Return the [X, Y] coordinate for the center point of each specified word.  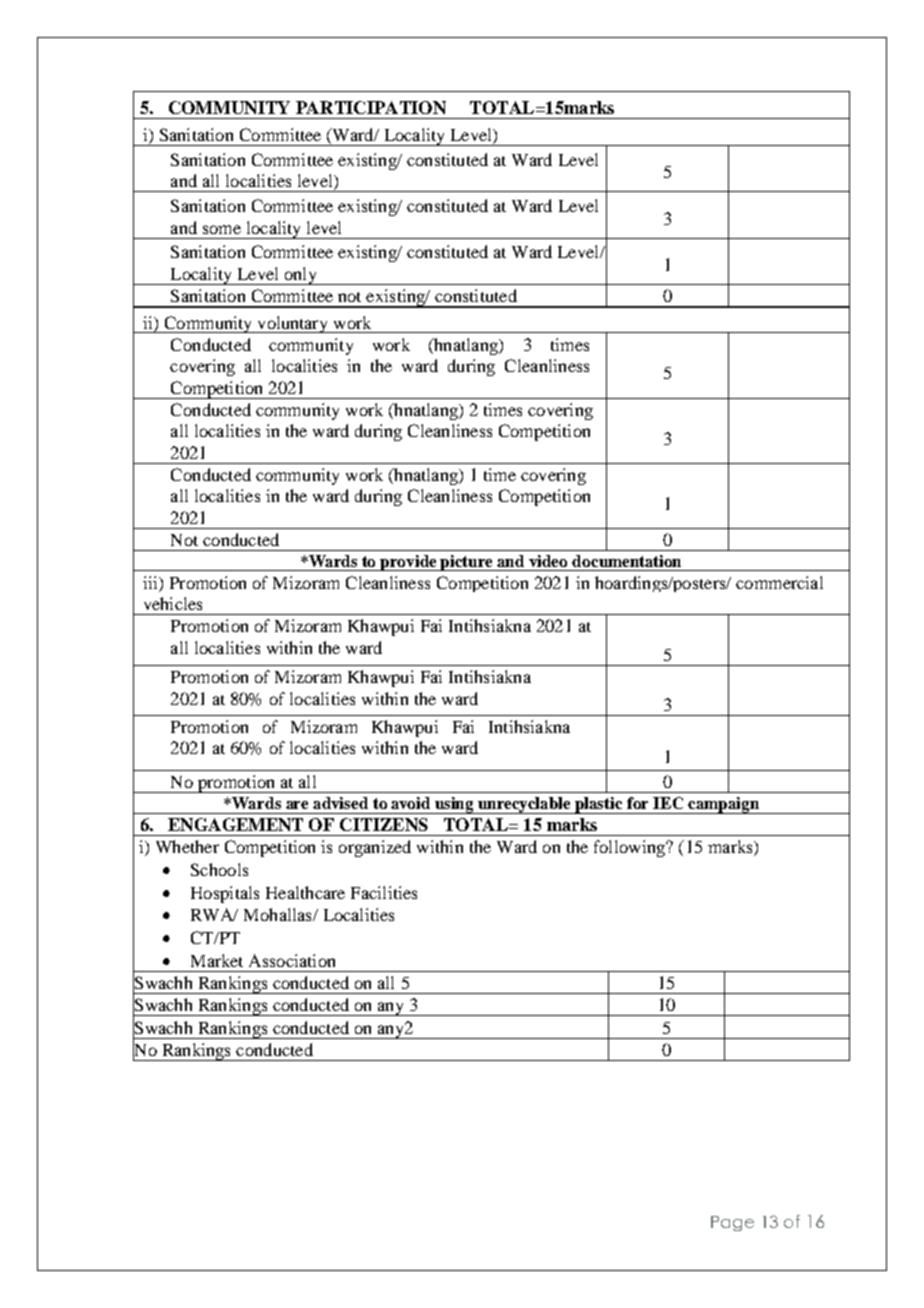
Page [732, 1223]
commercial [779, 582]
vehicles [173, 603]
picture [467, 563]
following [630, 848]
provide [409, 563]
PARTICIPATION [371, 107]
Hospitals [225, 894]
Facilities [384, 892]
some [222, 229]
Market [217, 960]
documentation [626, 561]
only [300, 276]
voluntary [293, 324]
